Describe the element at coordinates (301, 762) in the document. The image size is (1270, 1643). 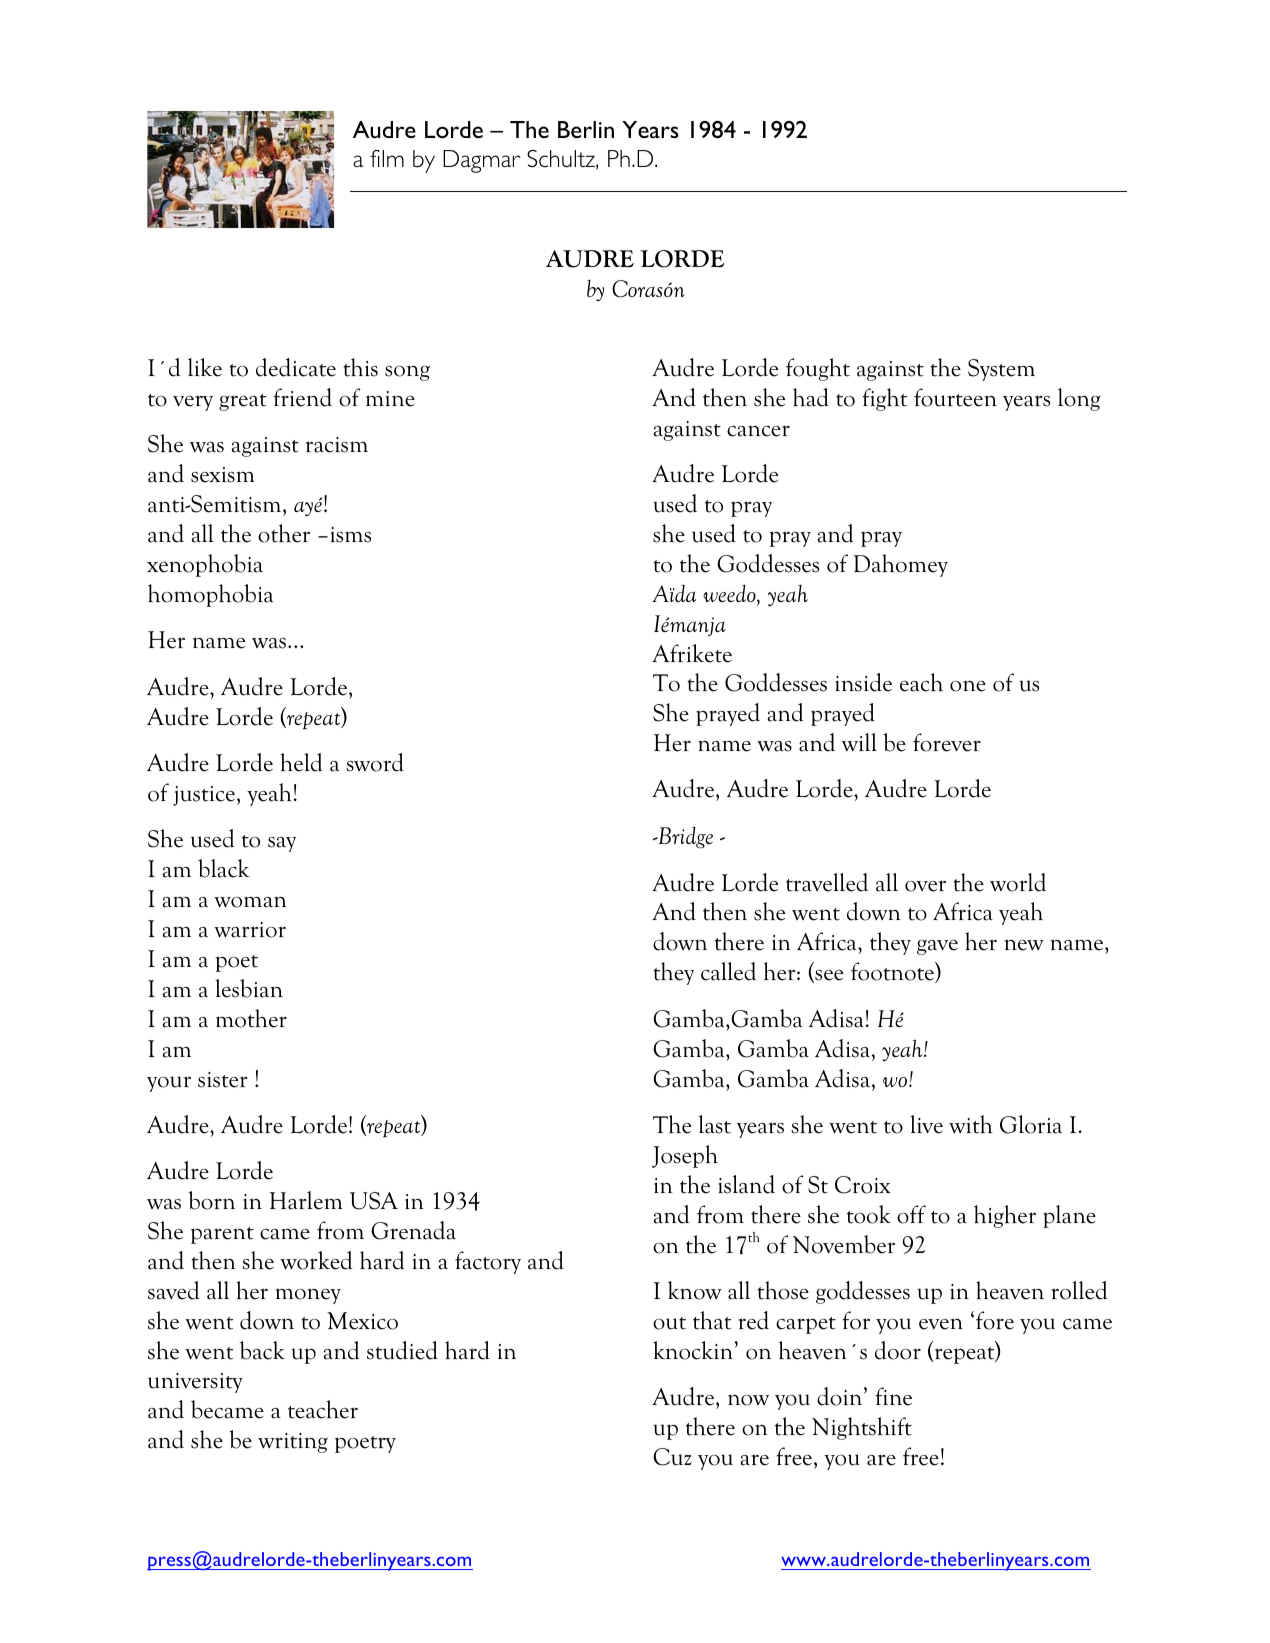
I see `held` at that location.
